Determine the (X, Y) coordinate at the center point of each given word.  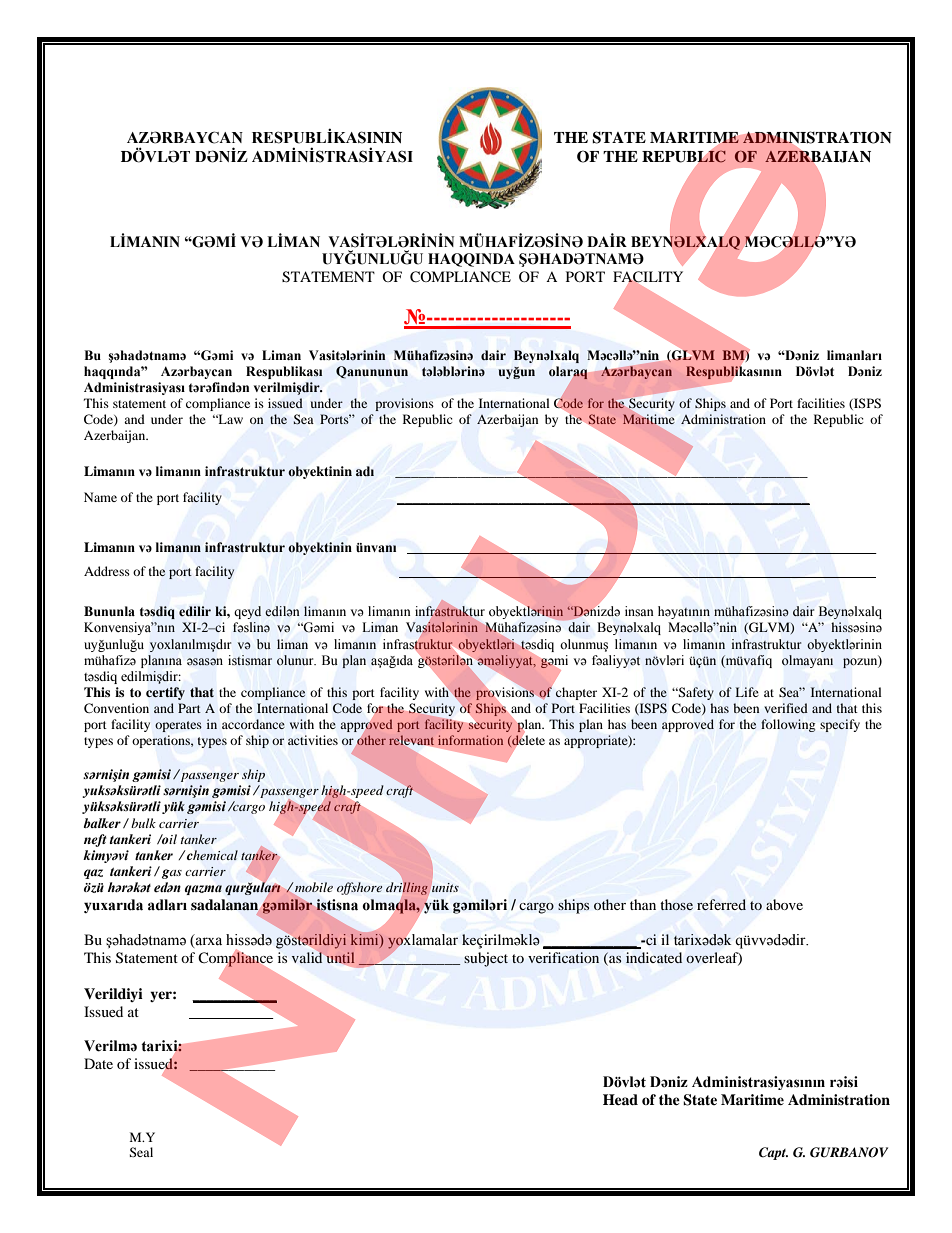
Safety (695, 693)
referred (721, 904)
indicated (654, 957)
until (340, 959)
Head (620, 1099)
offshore (359, 888)
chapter (576, 693)
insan (639, 611)
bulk (143, 823)
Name (100, 497)
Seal (141, 1152)
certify (165, 693)
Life (747, 692)
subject (486, 959)
